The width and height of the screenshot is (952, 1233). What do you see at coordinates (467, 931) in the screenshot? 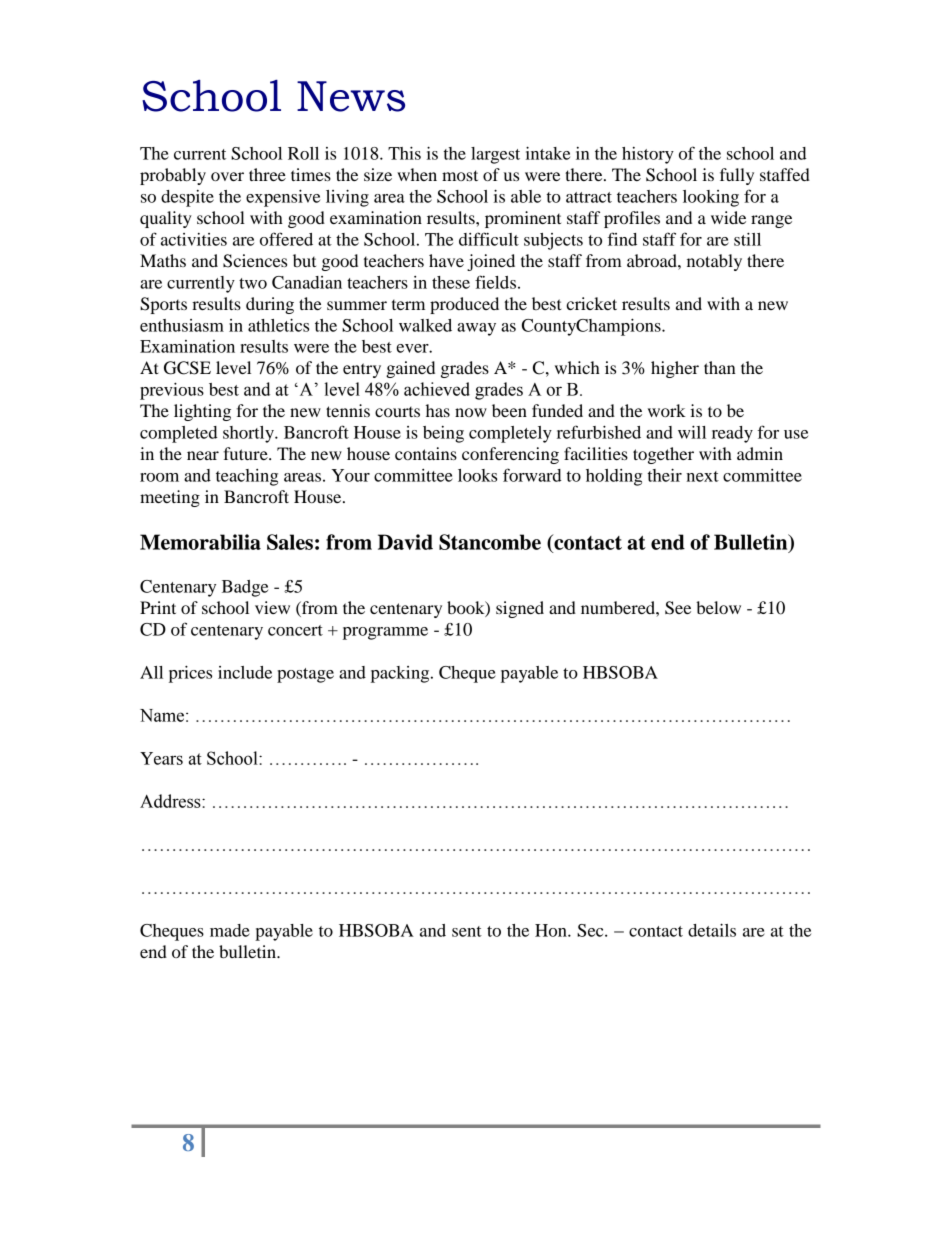
I see `sent` at bounding box center [467, 931].
